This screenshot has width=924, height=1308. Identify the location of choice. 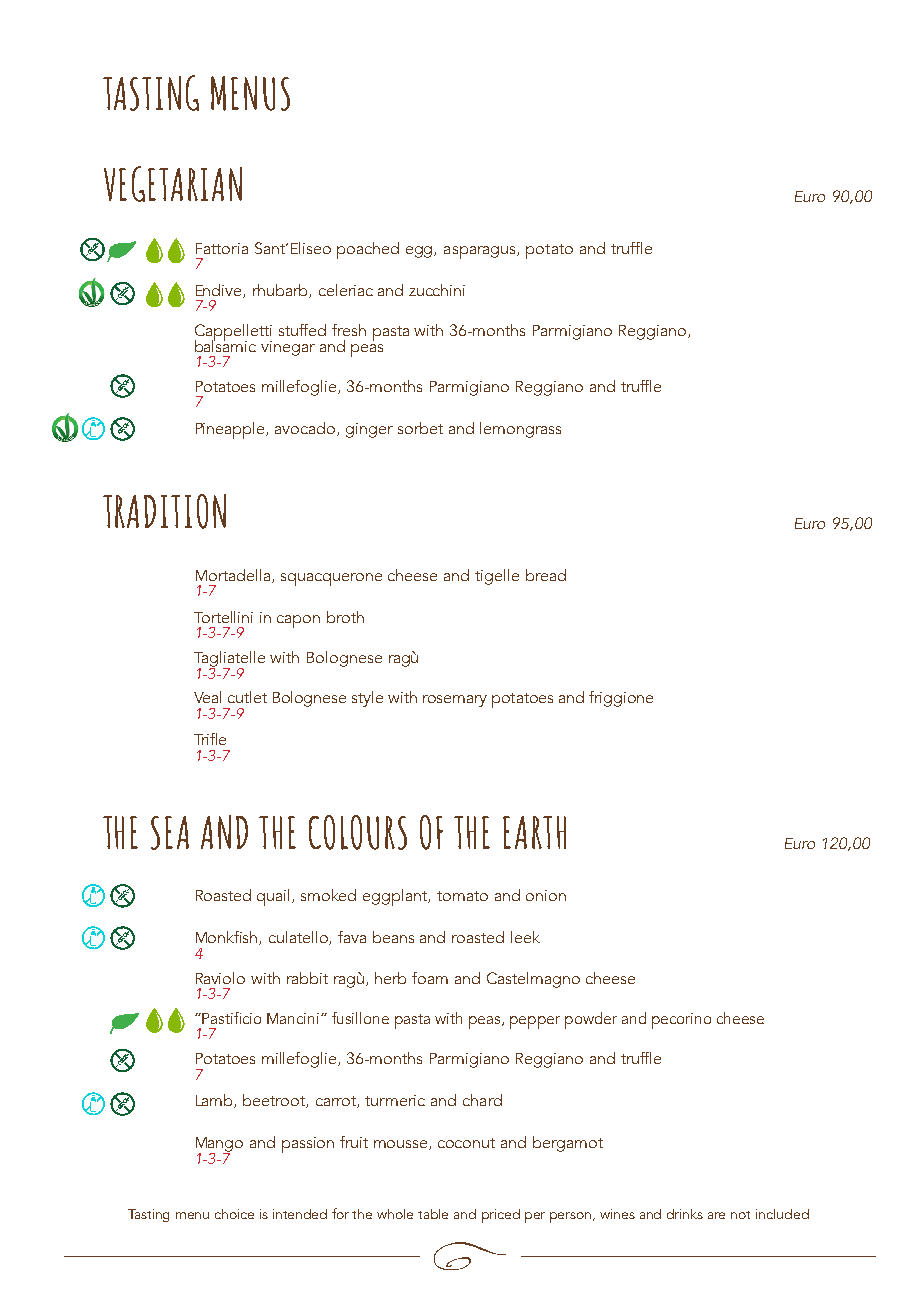
(234, 1214).
